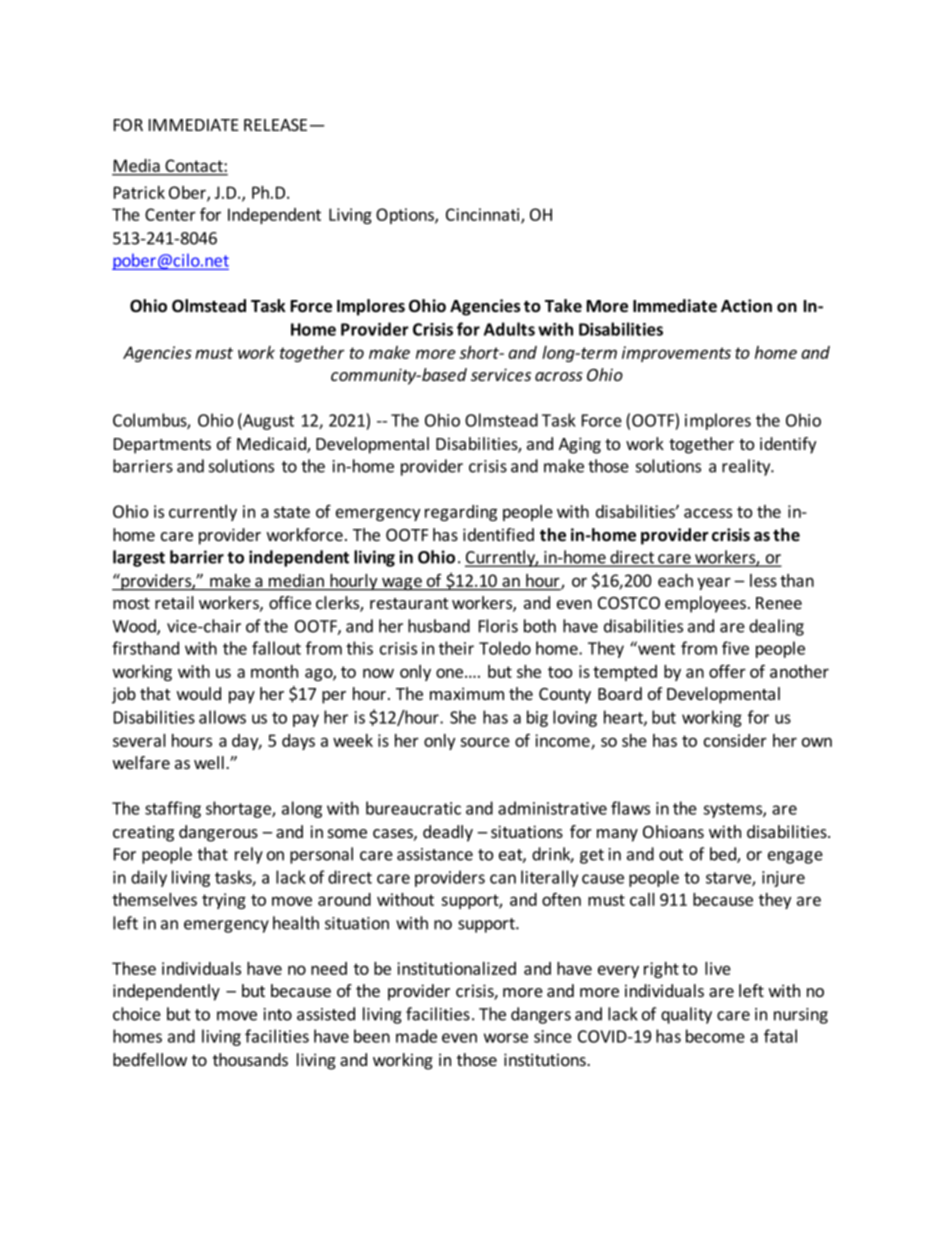 The height and width of the image is (1233, 952). Describe the element at coordinates (714, 583) in the image. I see `year` at that location.
